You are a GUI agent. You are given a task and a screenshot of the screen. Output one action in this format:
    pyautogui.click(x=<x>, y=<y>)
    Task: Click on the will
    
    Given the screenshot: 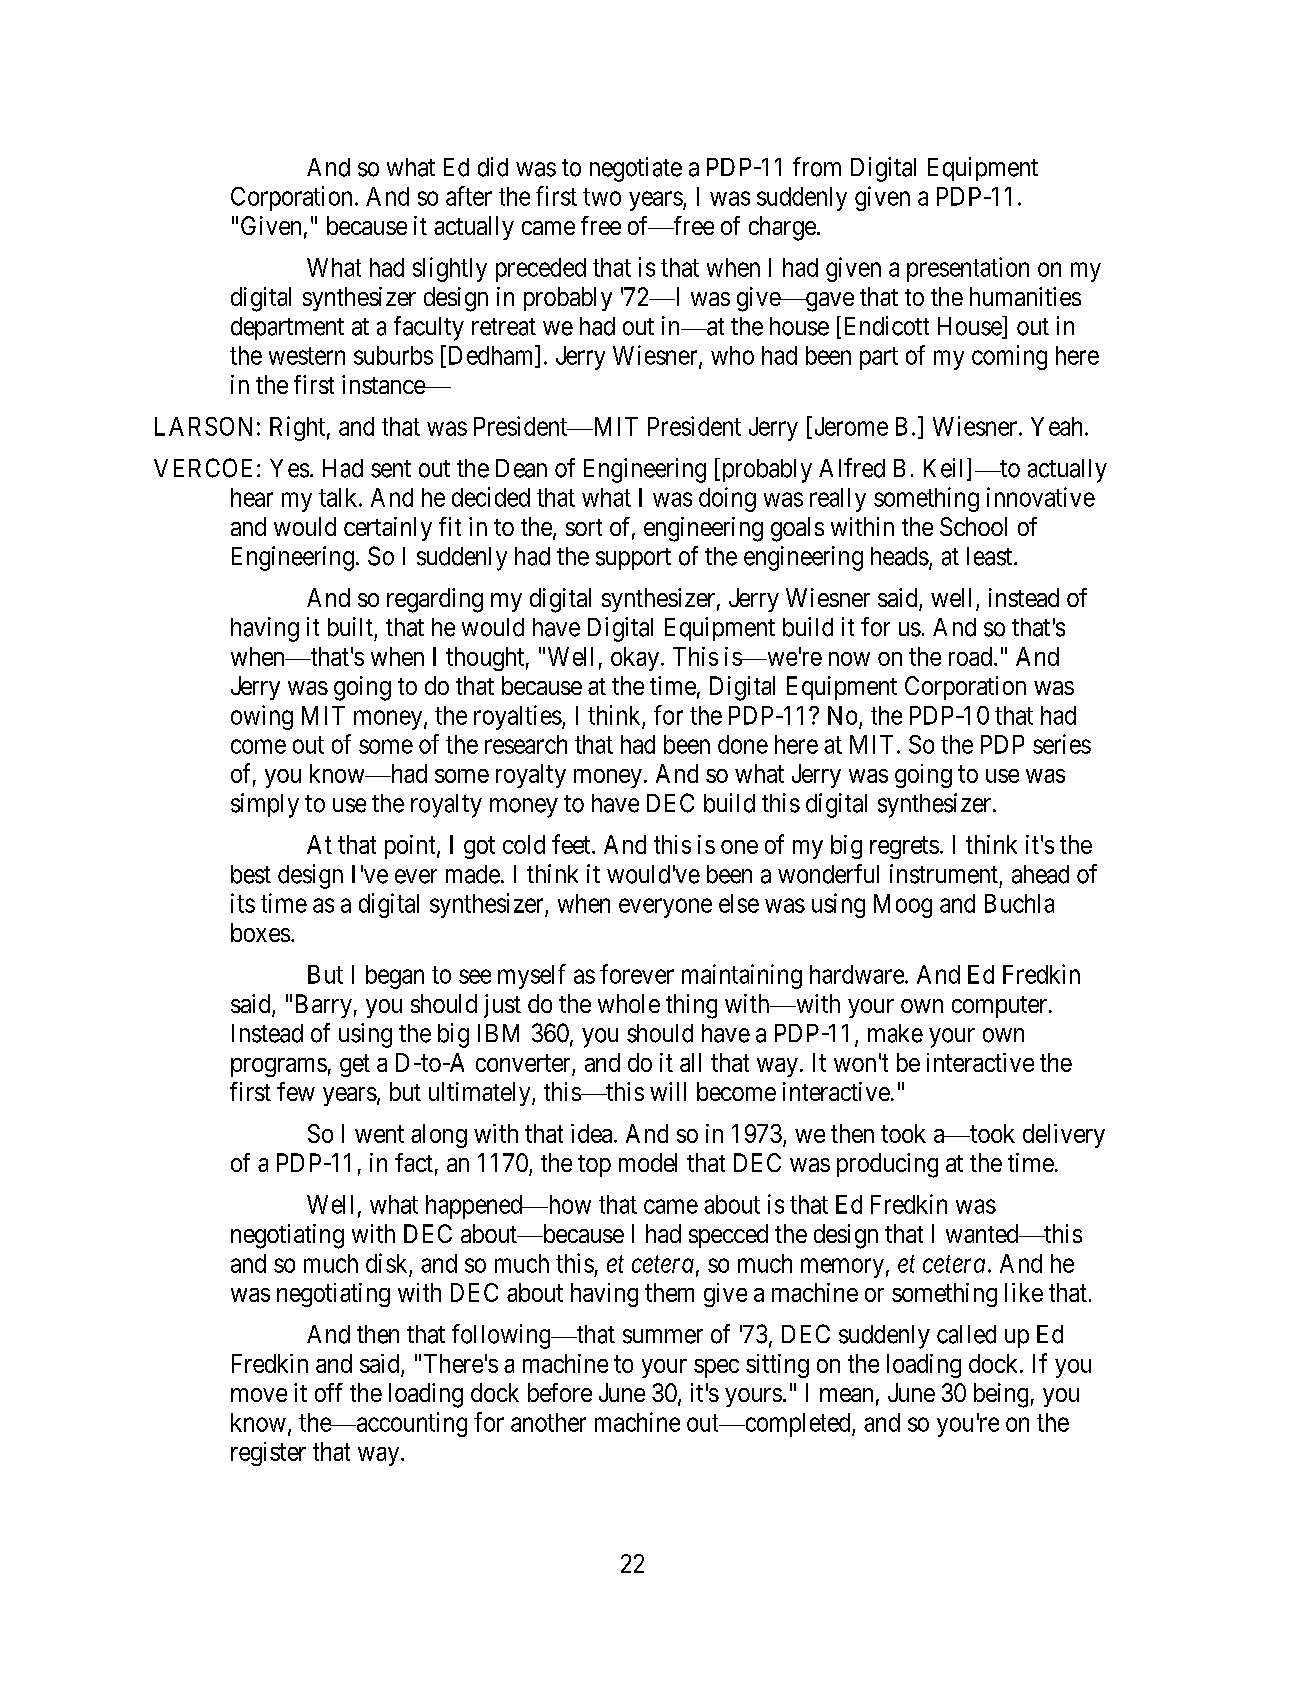 What is the action you would take?
    pyautogui.click(x=668, y=1091)
